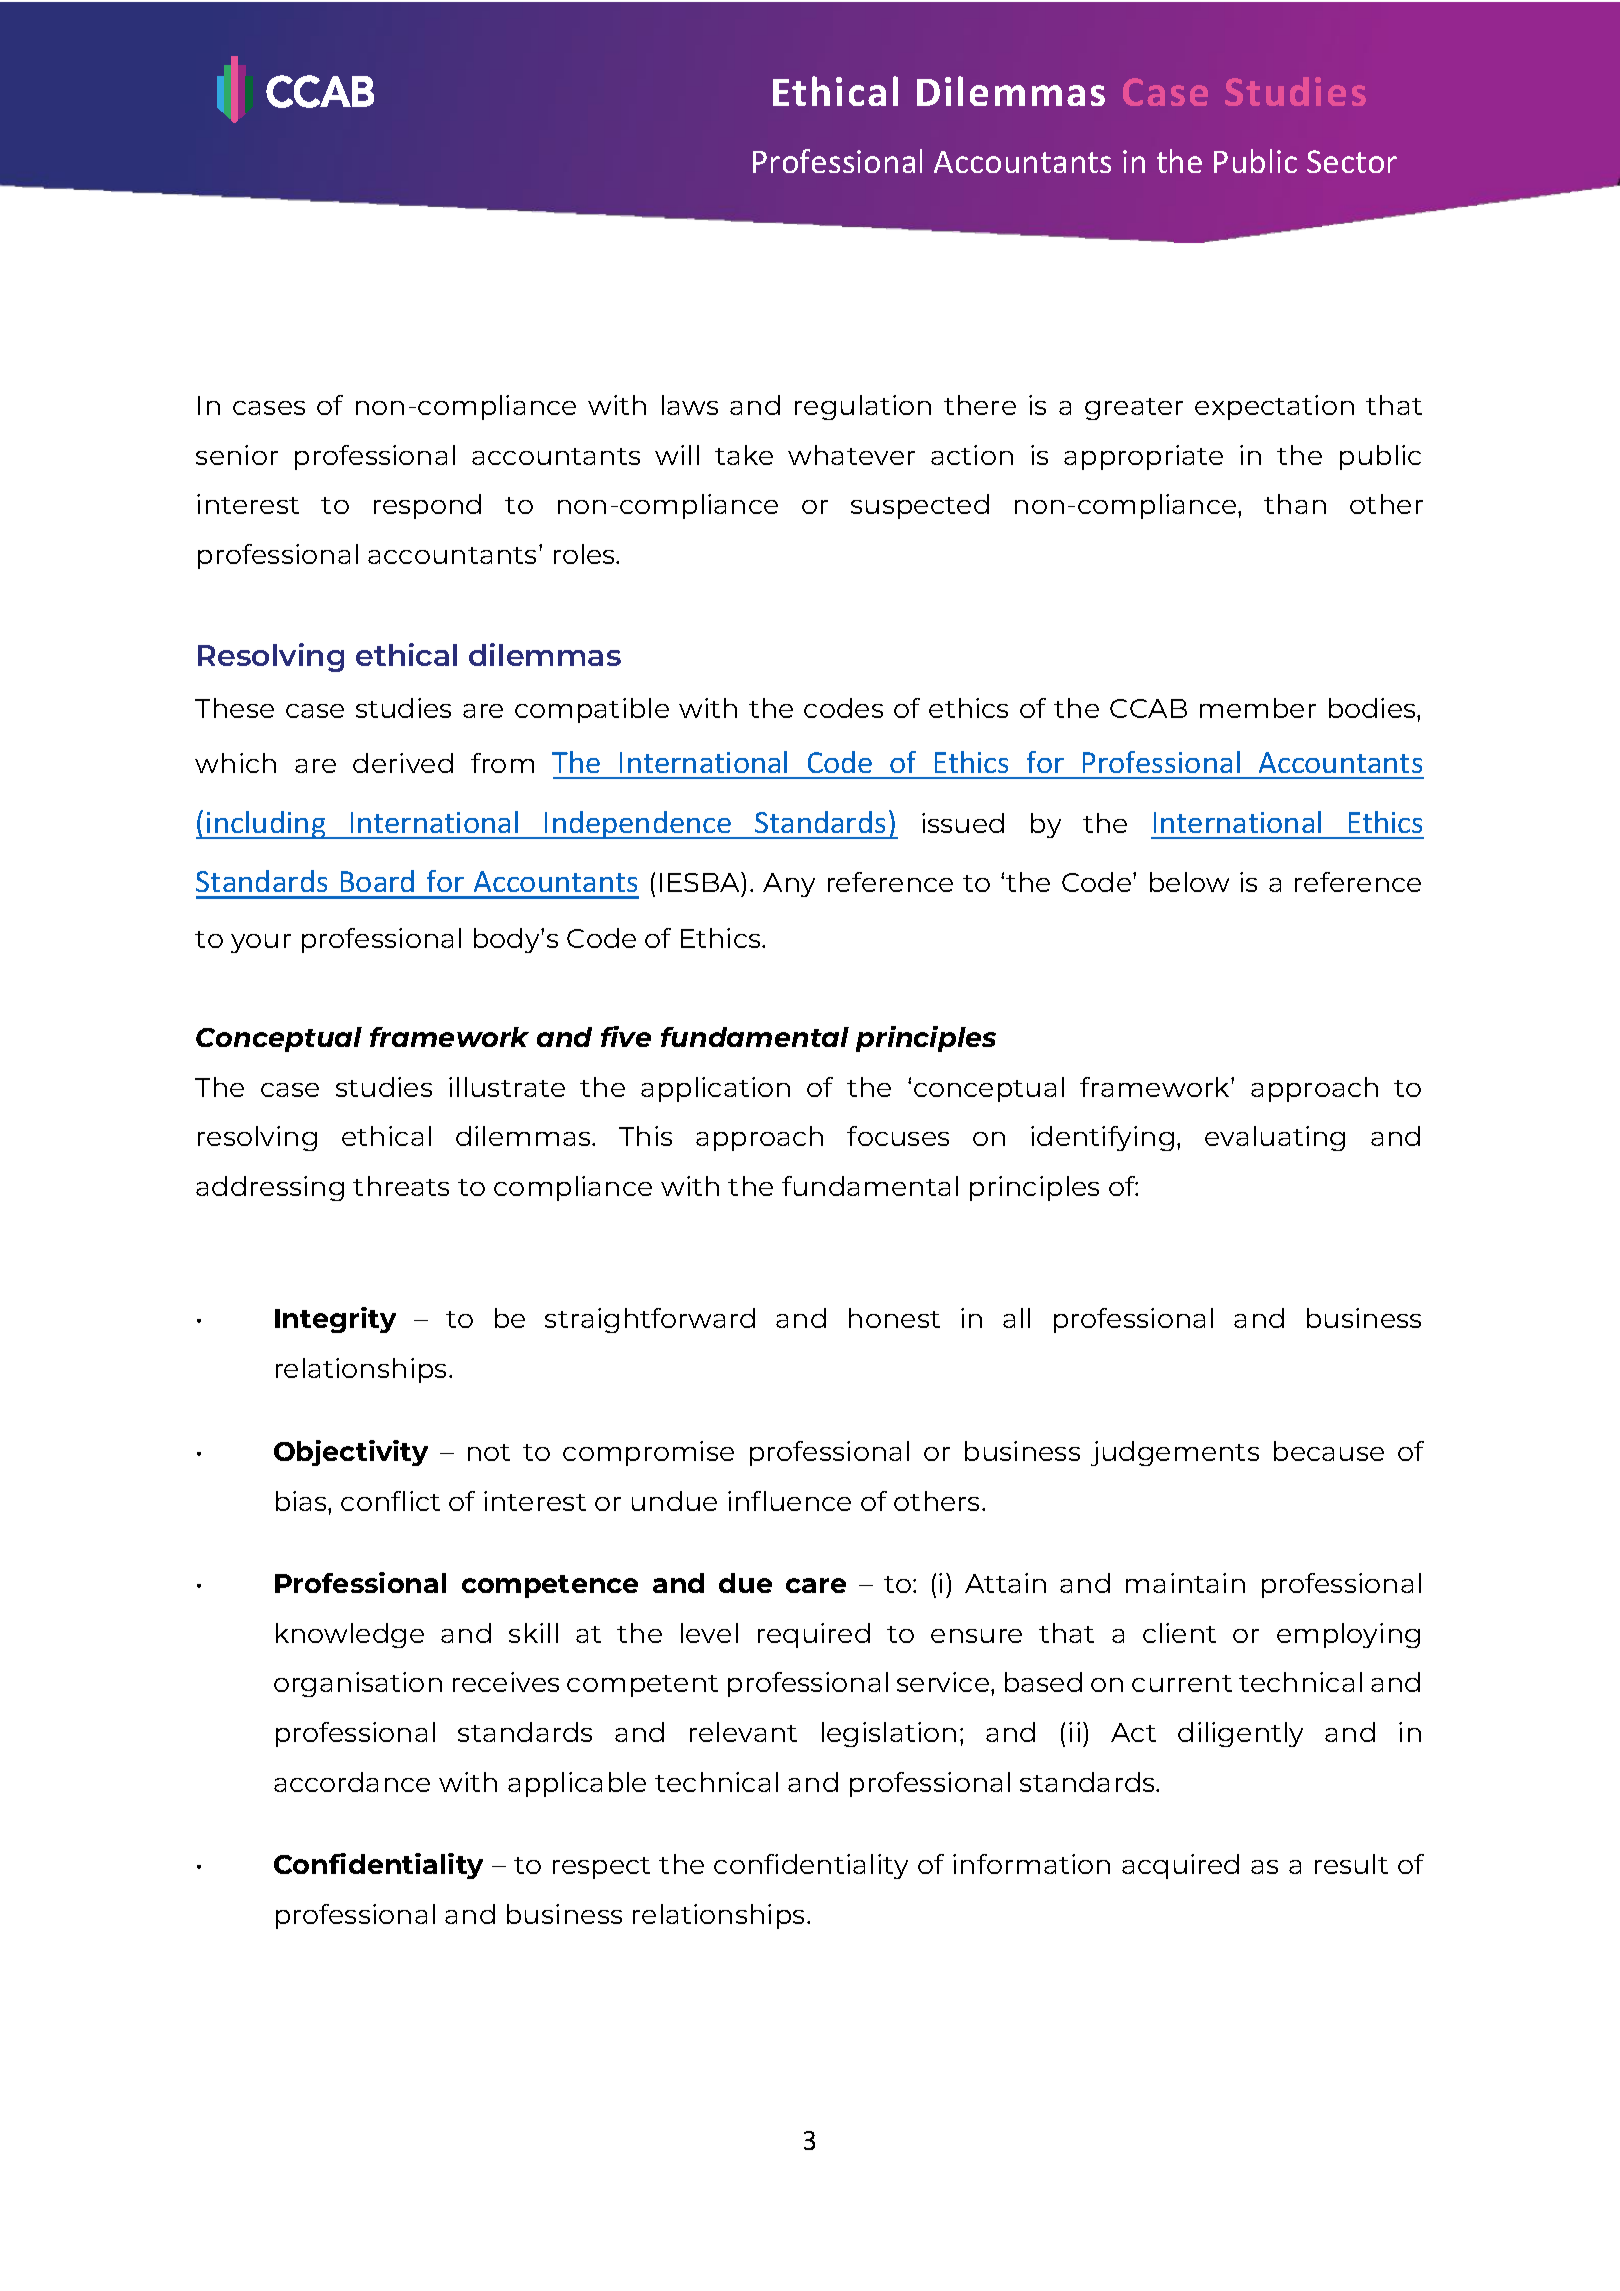 The height and width of the document is (2291, 1620). What do you see at coordinates (920, 506) in the document?
I see `suspected` at bounding box center [920, 506].
